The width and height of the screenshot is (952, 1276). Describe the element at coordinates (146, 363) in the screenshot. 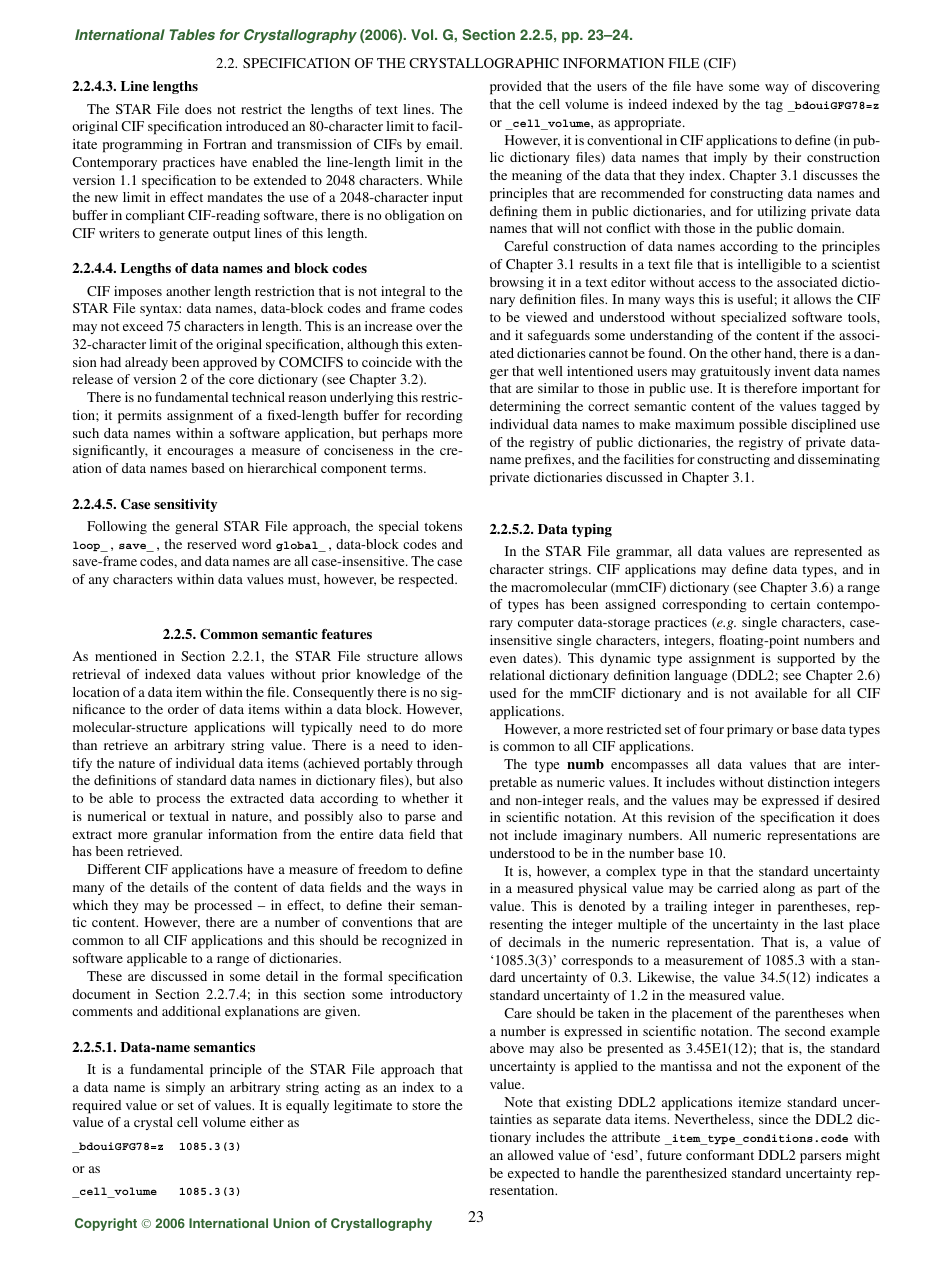

I see `already` at that location.
